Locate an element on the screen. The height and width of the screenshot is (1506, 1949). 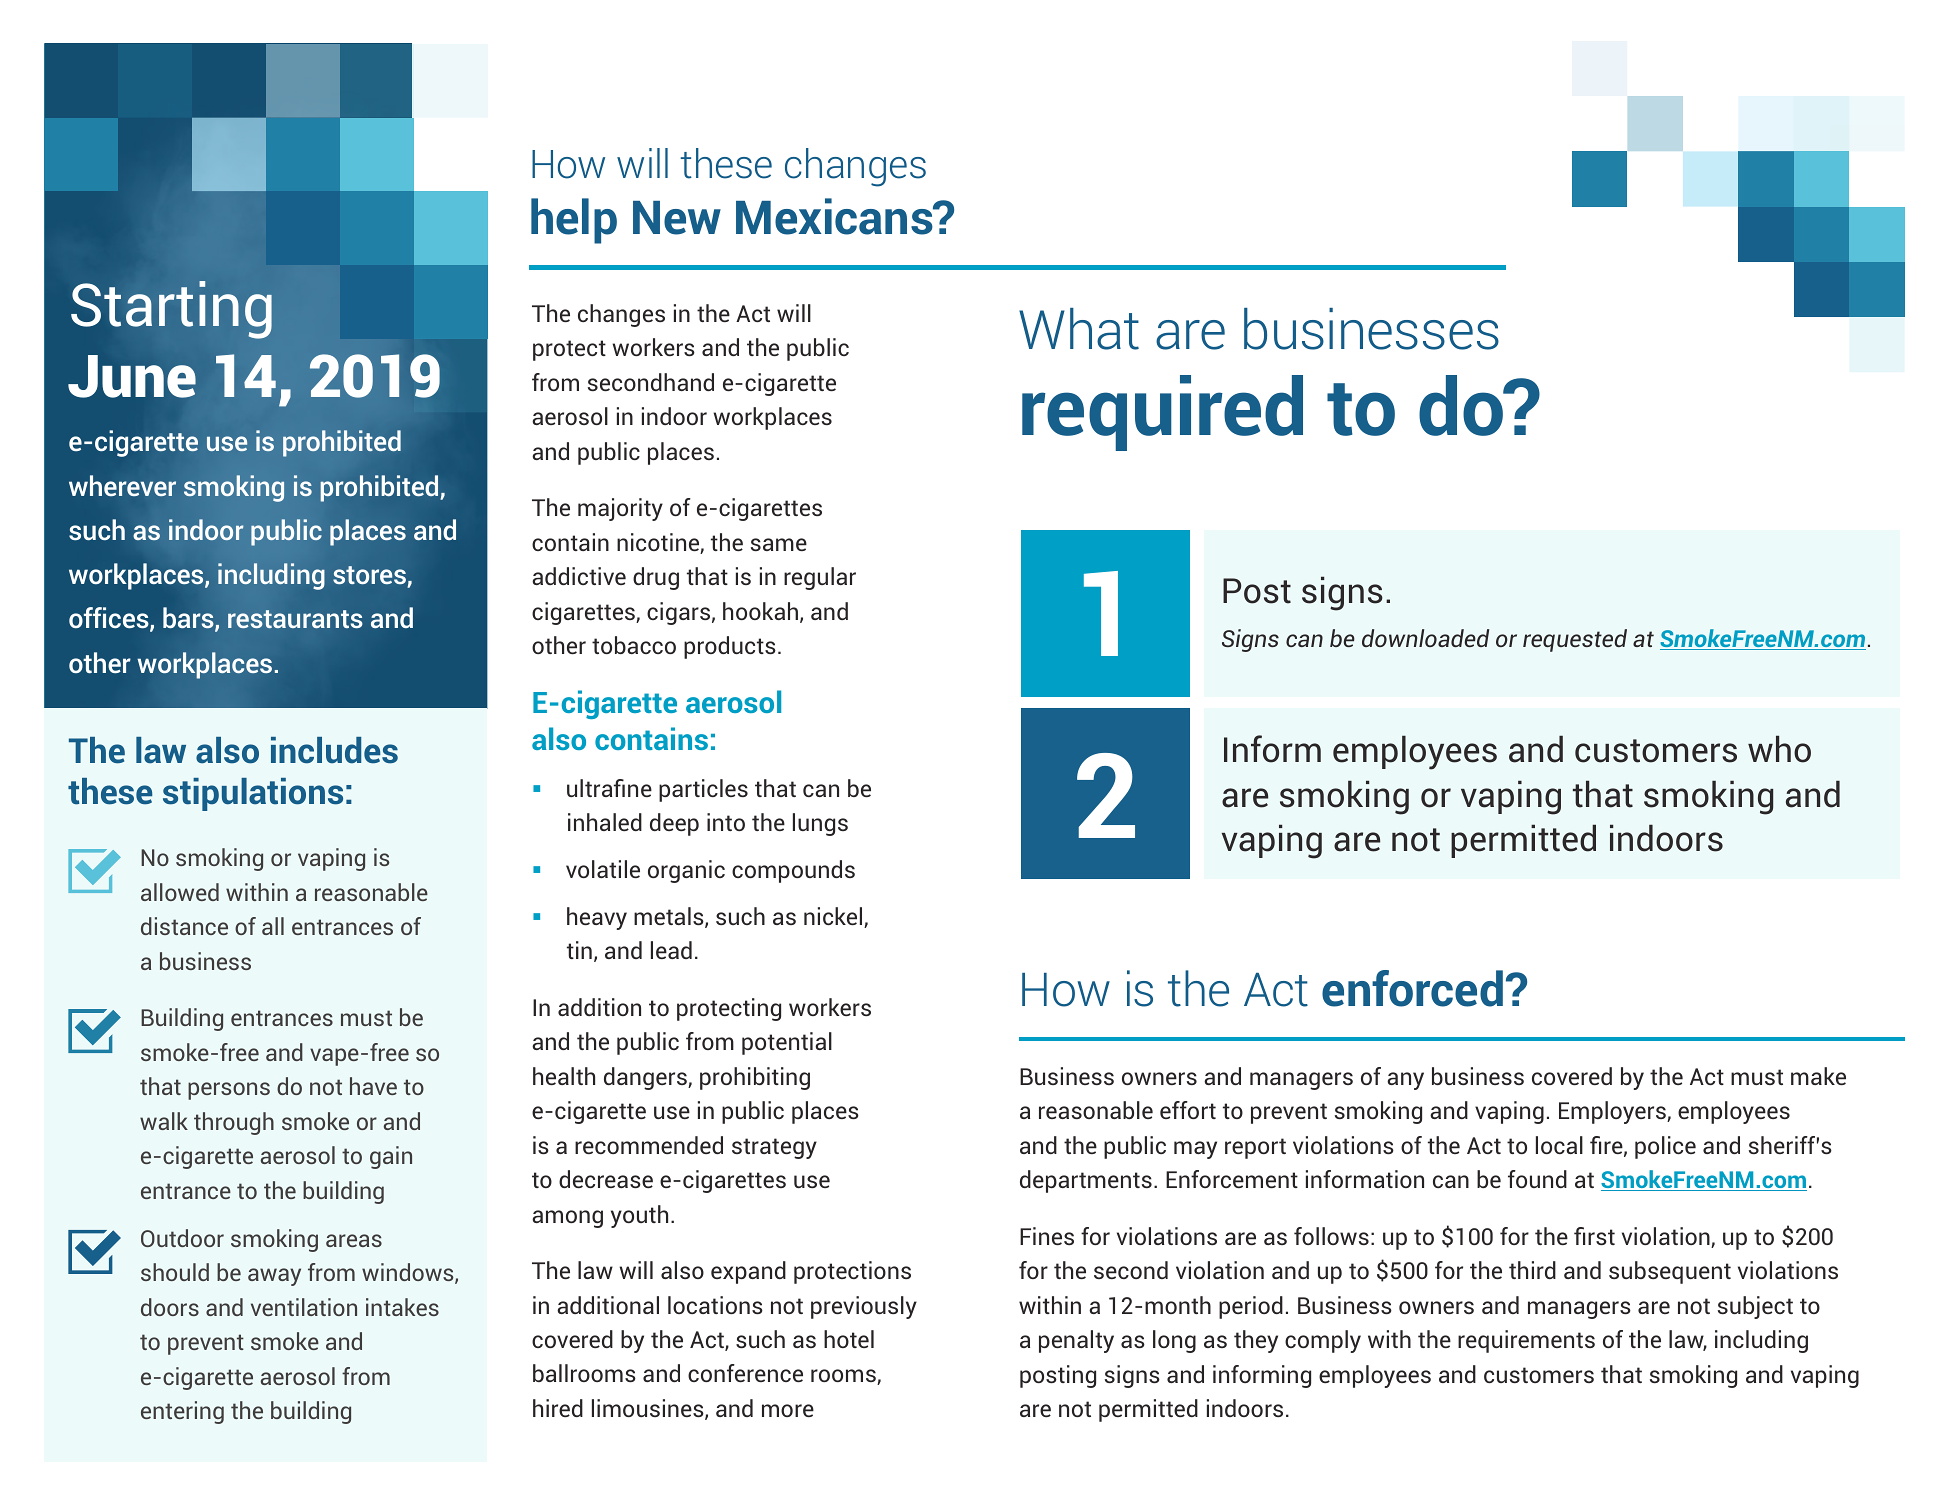
Starting is located at coordinates (171, 310).
